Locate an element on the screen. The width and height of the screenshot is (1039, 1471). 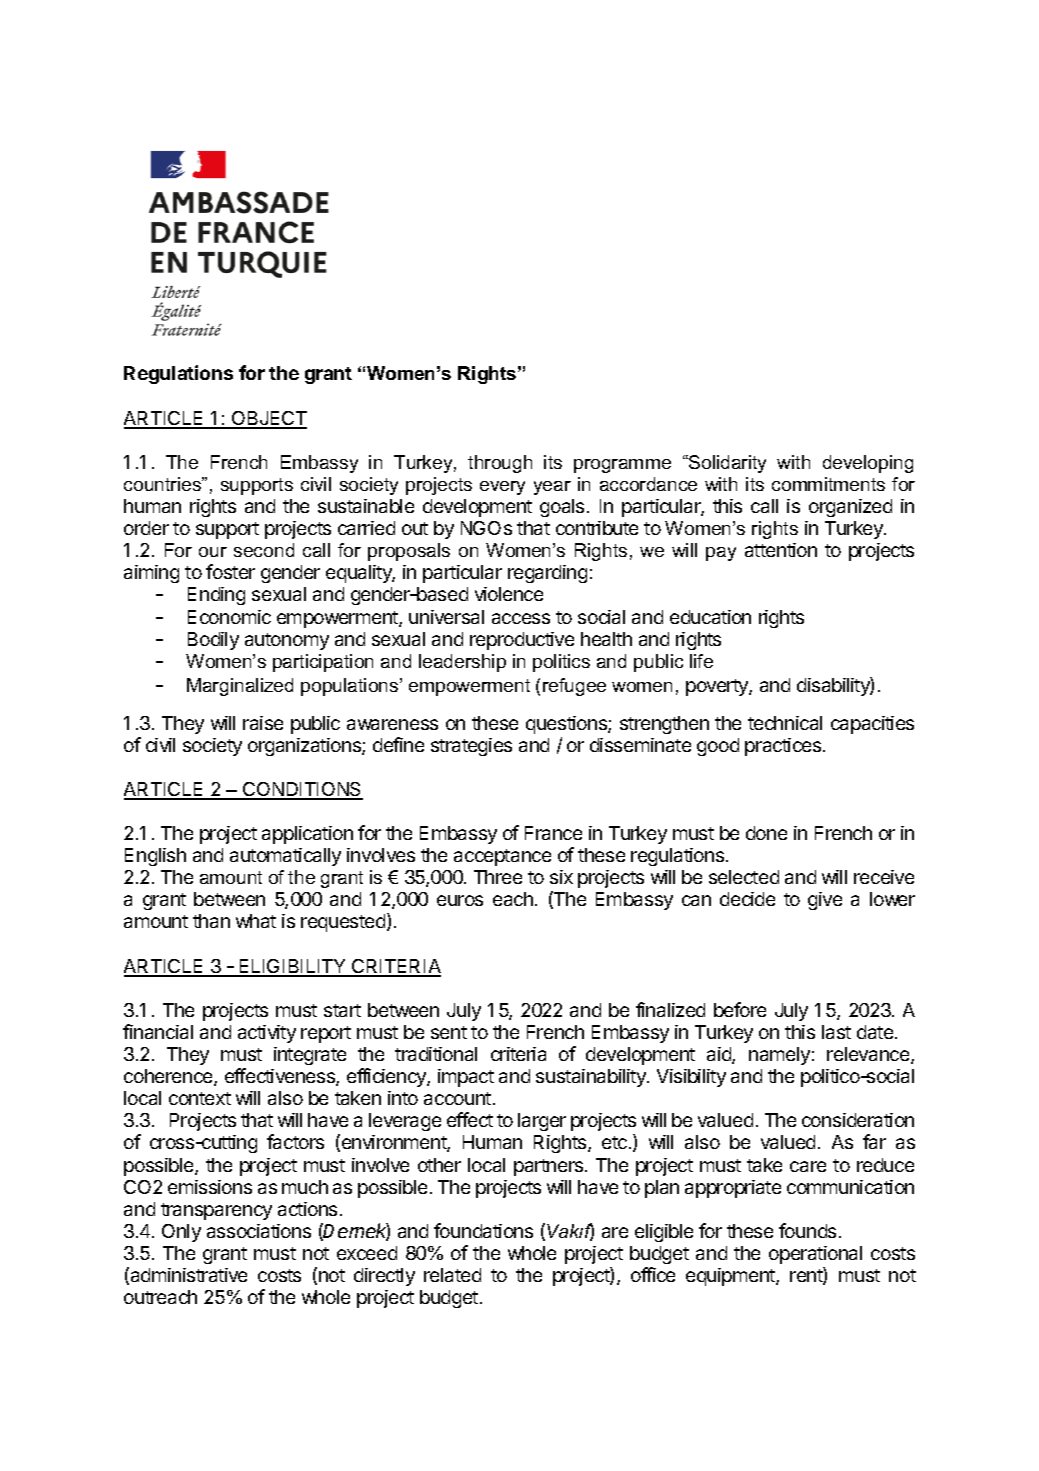
reproductive is located at coordinates (522, 641).
